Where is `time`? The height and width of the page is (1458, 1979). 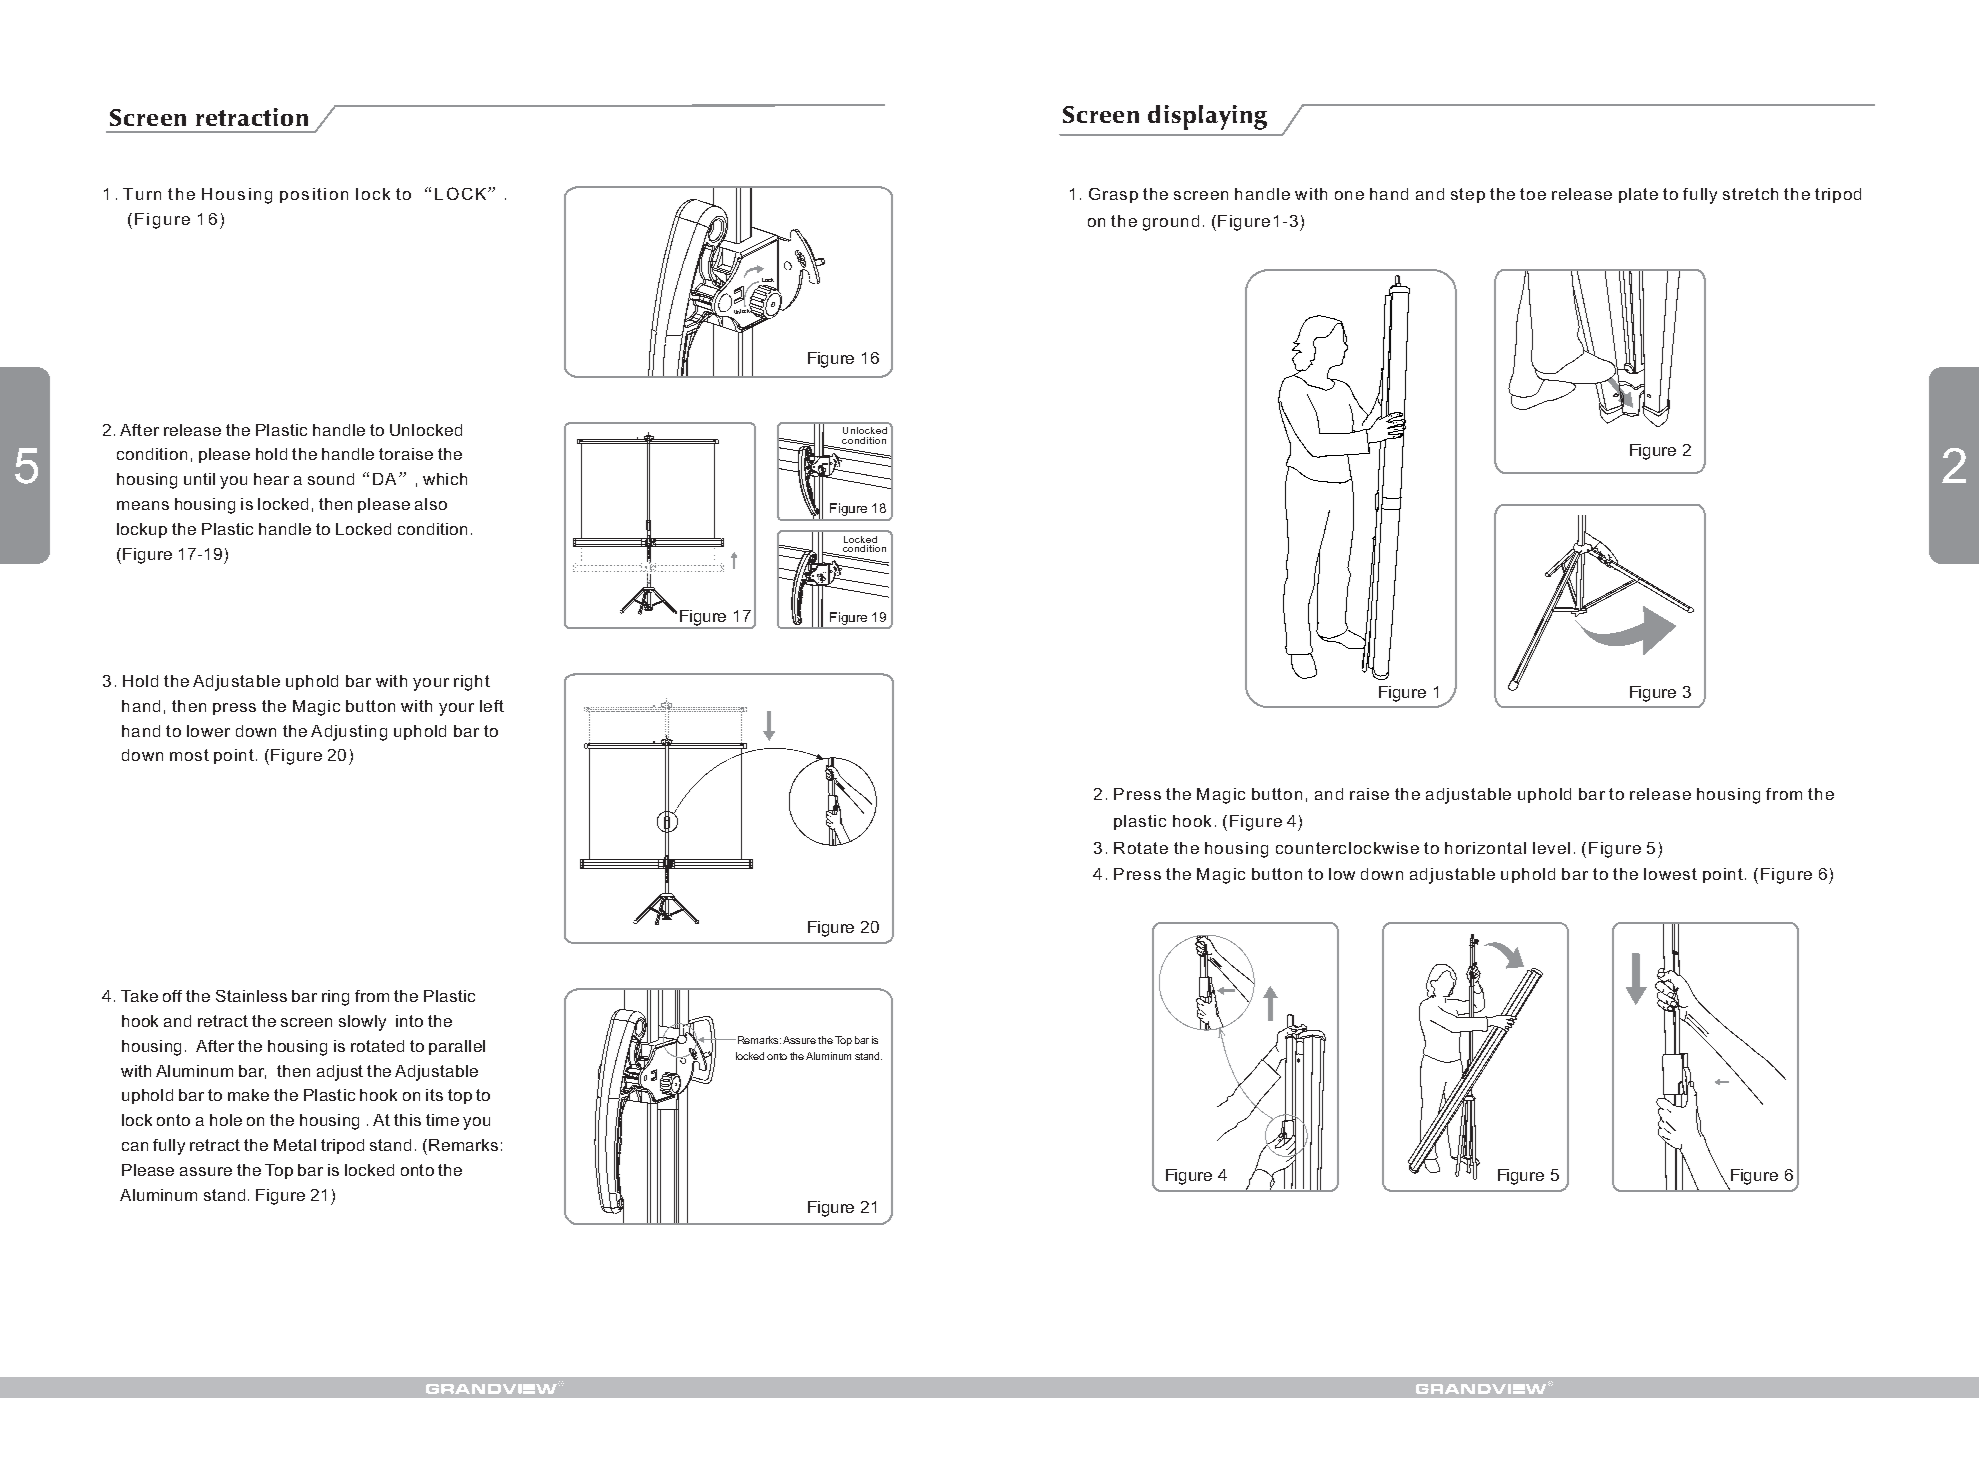 time is located at coordinates (442, 1120).
